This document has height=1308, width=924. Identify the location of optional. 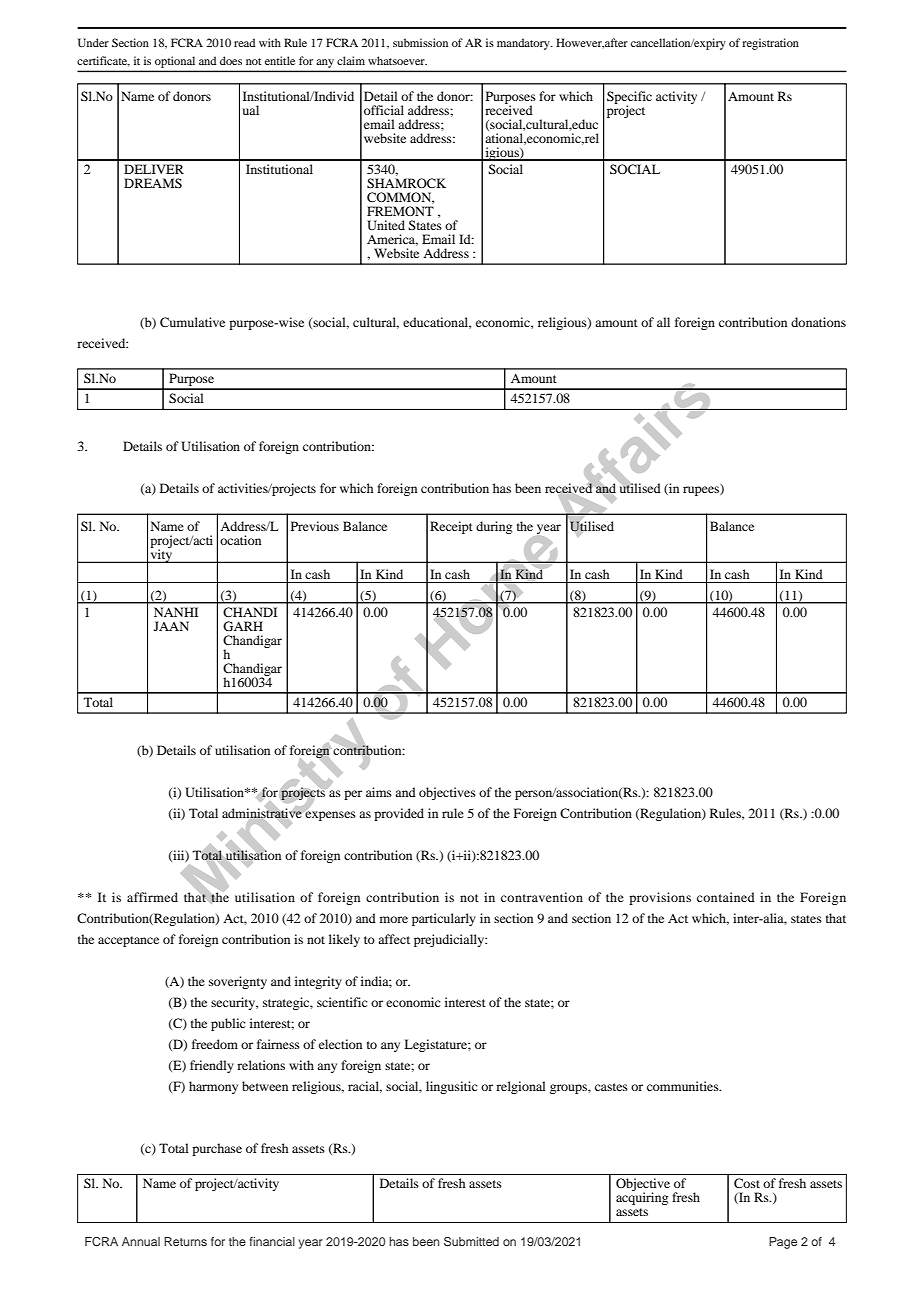
(175, 62).
